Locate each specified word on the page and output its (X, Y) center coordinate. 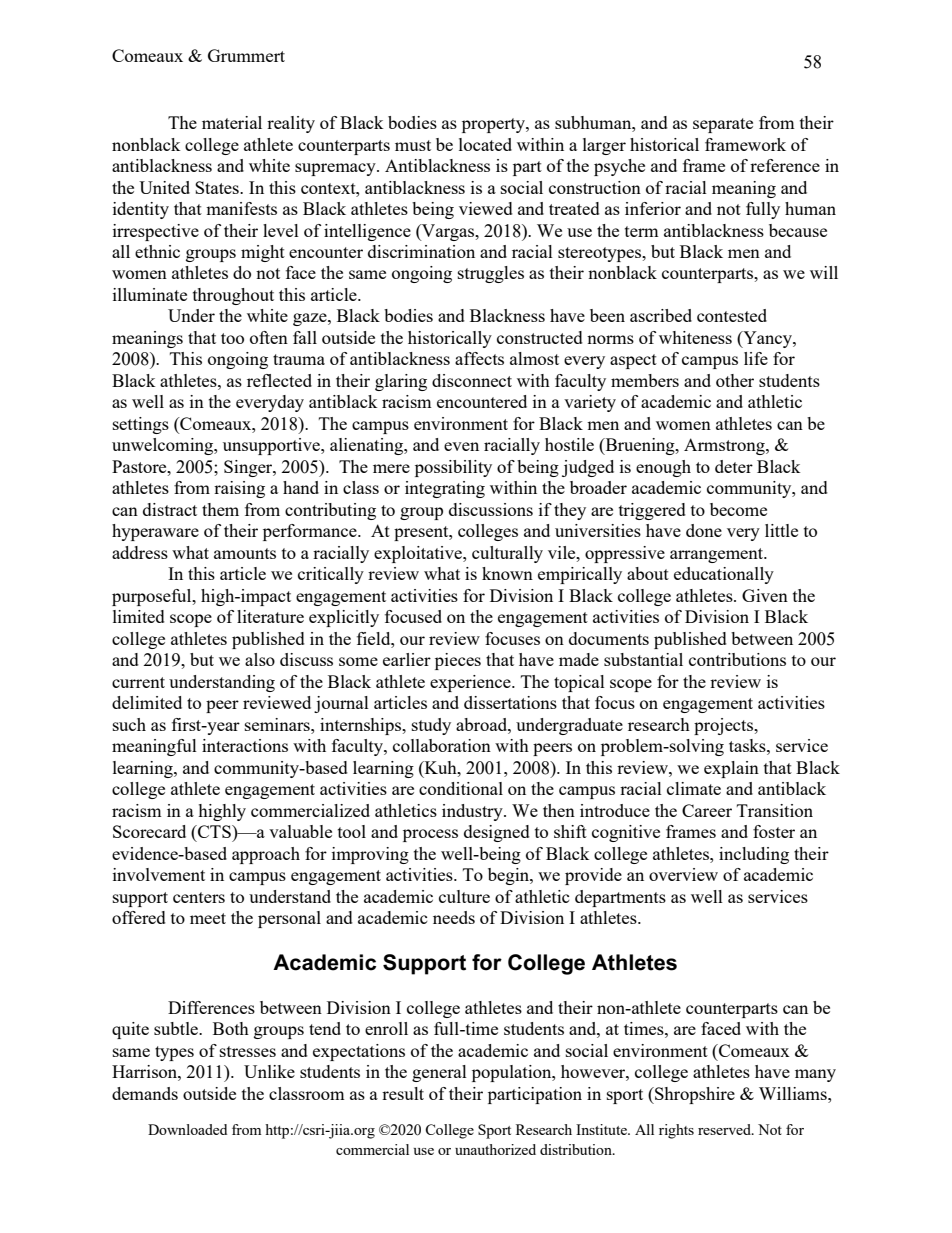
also (260, 659)
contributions (737, 659)
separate (723, 125)
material (232, 122)
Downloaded (187, 1129)
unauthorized (495, 1149)
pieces (458, 661)
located (485, 144)
